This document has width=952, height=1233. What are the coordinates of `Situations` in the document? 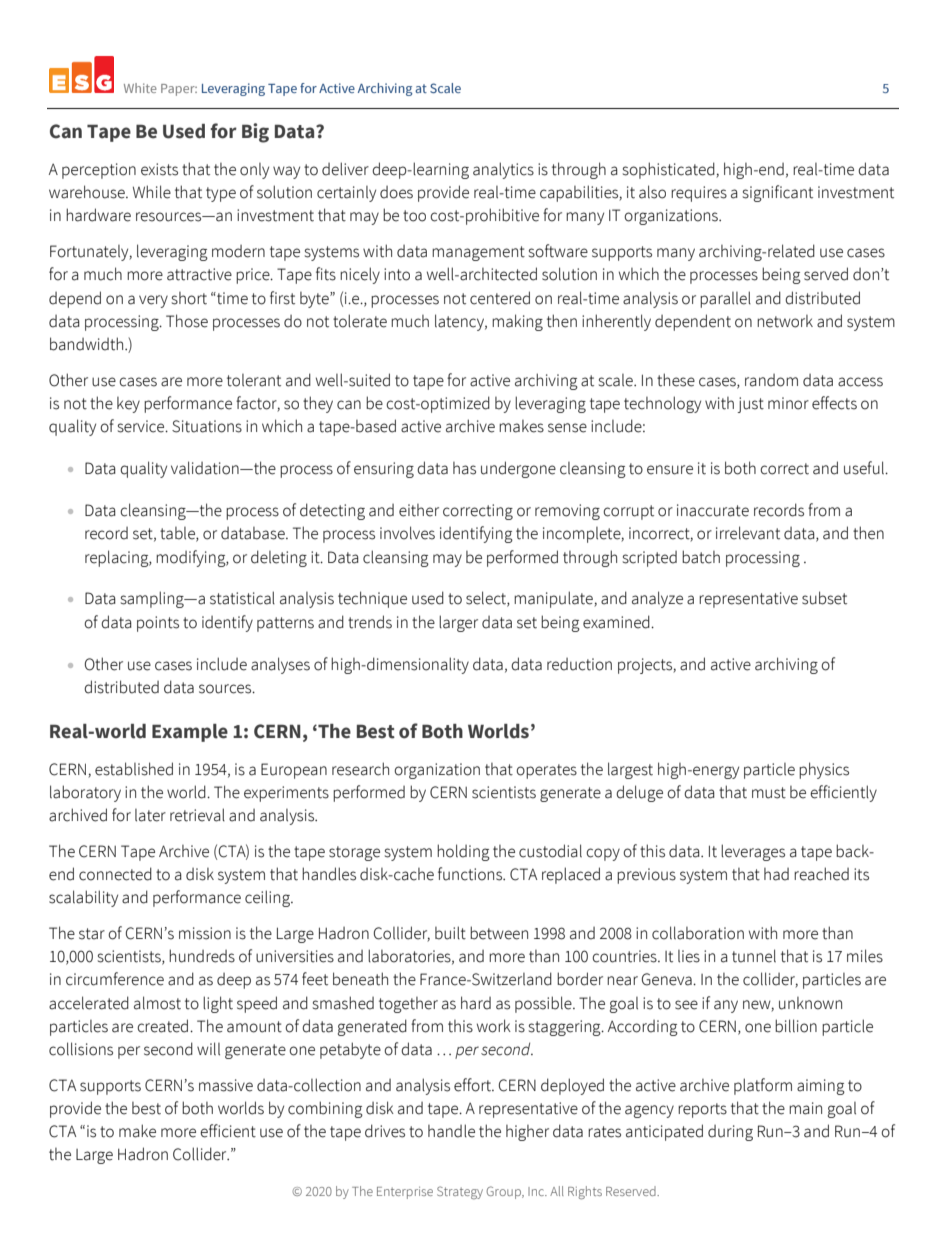 It's located at (207, 426).
